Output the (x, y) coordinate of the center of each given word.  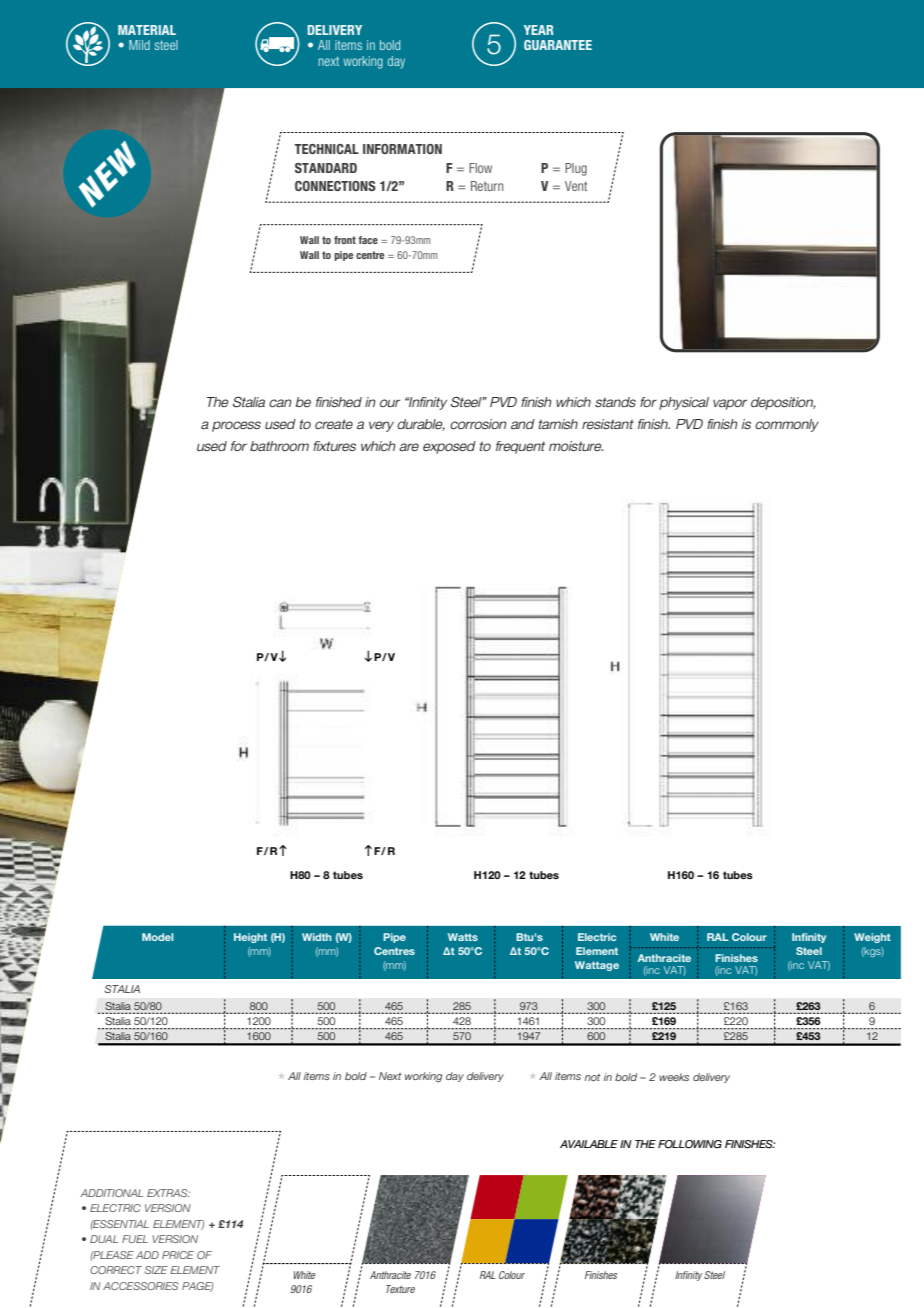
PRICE (178, 1255)
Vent (576, 186)
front (345, 240)
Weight (872, 938)
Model (157, 937)
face (368, 240)
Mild (139, 45)
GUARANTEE (558, 45)
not (592, 1077)
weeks (674, 1077)
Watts (463, 937)
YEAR (538, 30)
